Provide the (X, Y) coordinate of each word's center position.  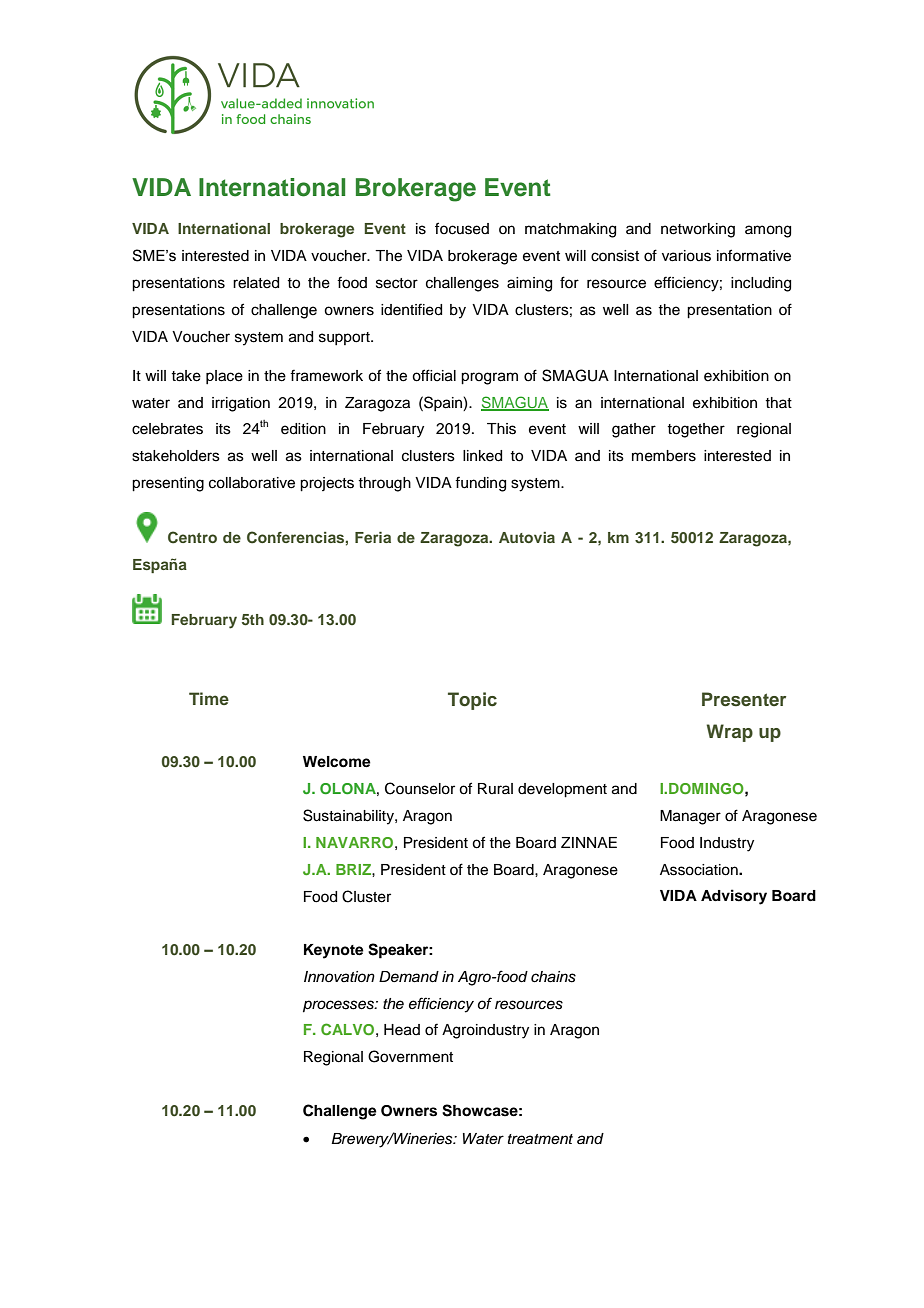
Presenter (744, 699)
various (686, 256)
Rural (495, 788)
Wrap (729, 733)
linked (482, 456)
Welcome (337, 762)
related (256, 283)
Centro (192, 537)
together (696, 430)
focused (462, 228)
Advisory (734, 897)
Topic (472, 701)
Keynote (334, 951)
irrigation (241, 404)
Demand (409, 977)
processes (339, 1006)
